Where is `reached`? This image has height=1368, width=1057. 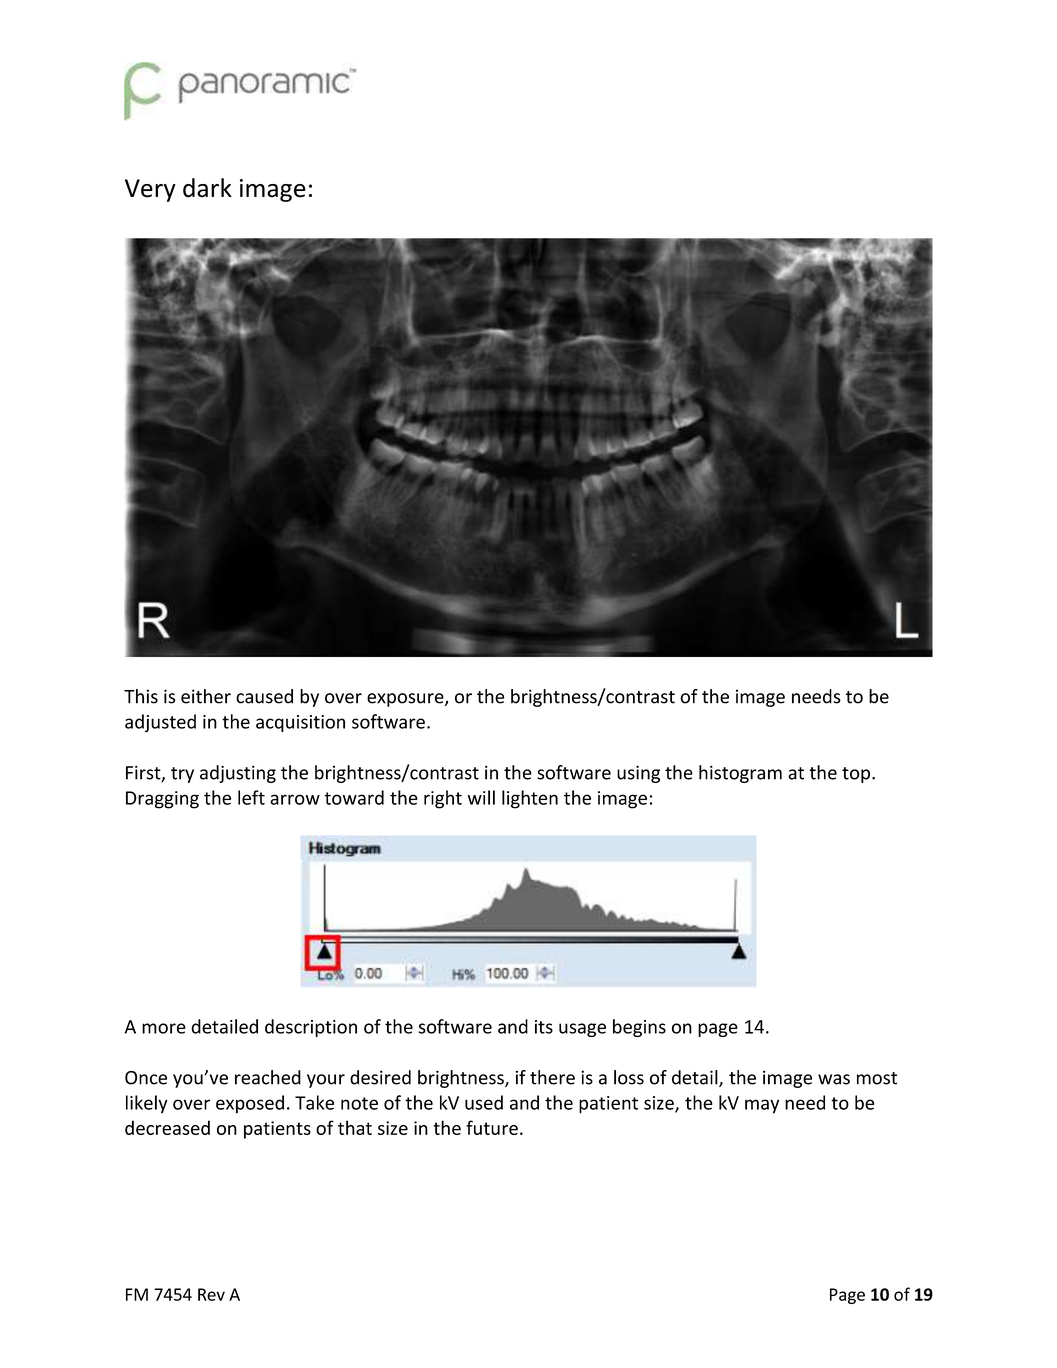 reached is located at coordinates (268, 1077).
